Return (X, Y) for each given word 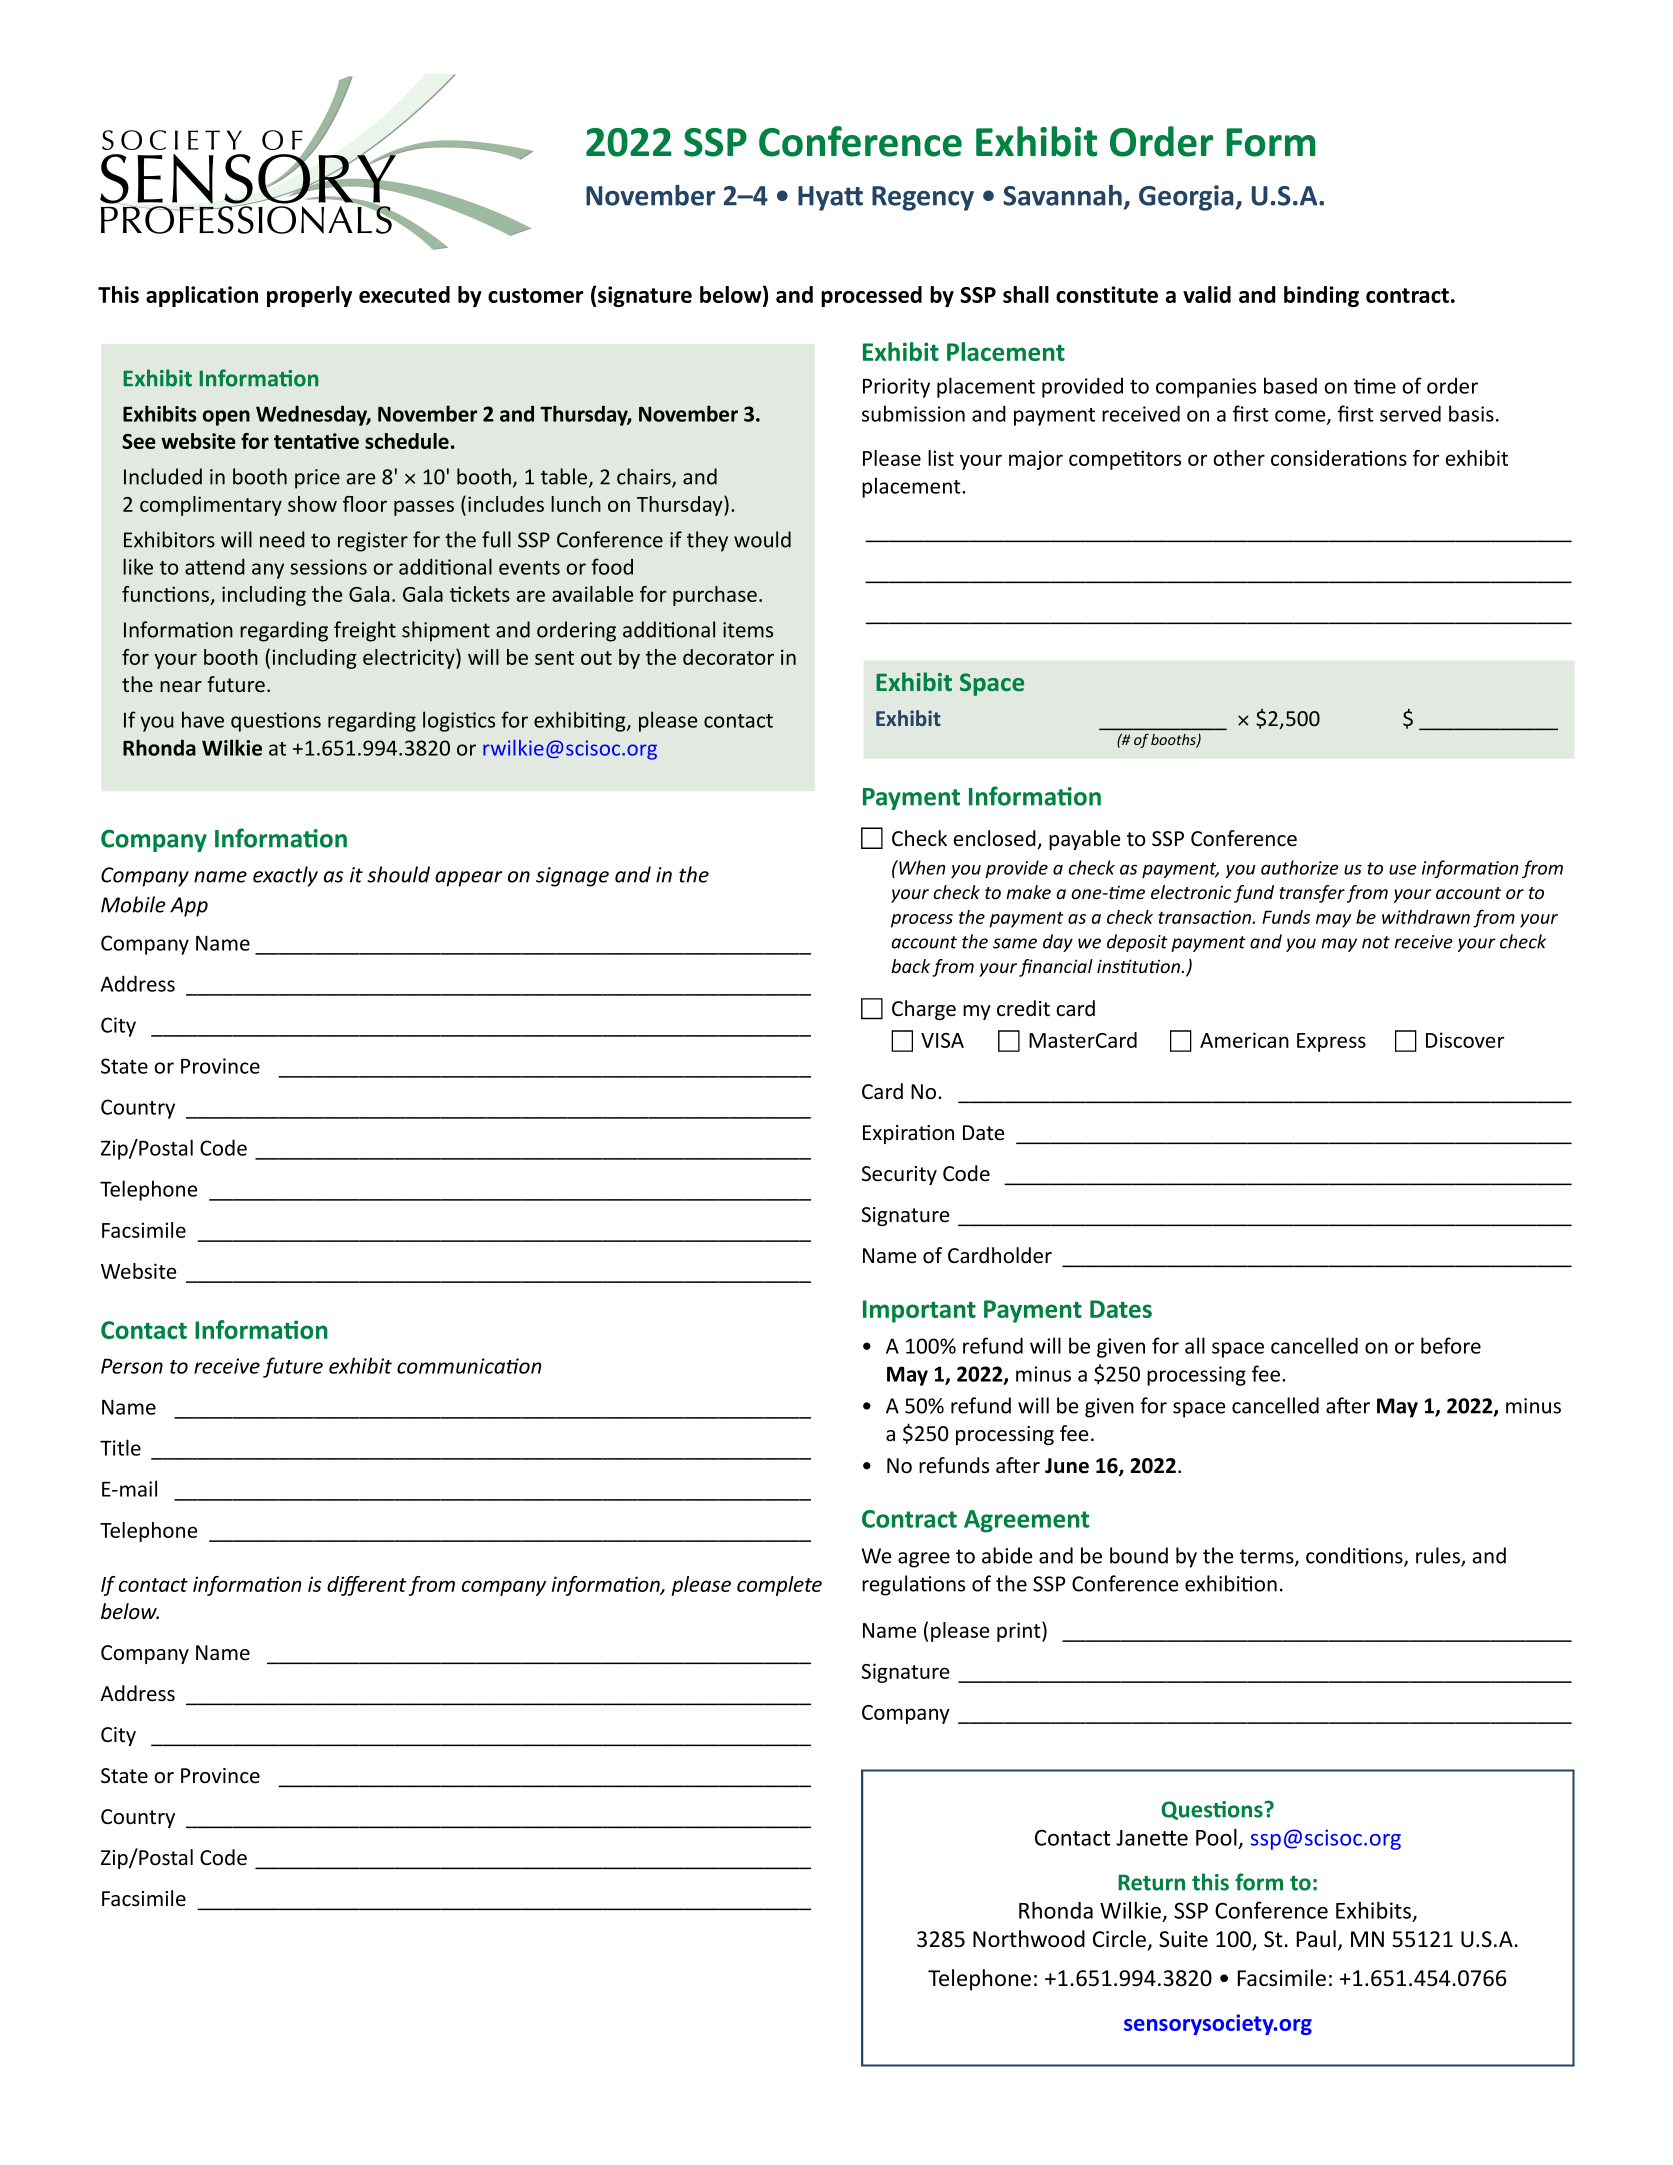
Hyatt (830, 198)
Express (1331, 1042)
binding (1321, 296)
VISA (942, 1040)
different (367, 1586)
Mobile (133, 904)
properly (309, 296)
